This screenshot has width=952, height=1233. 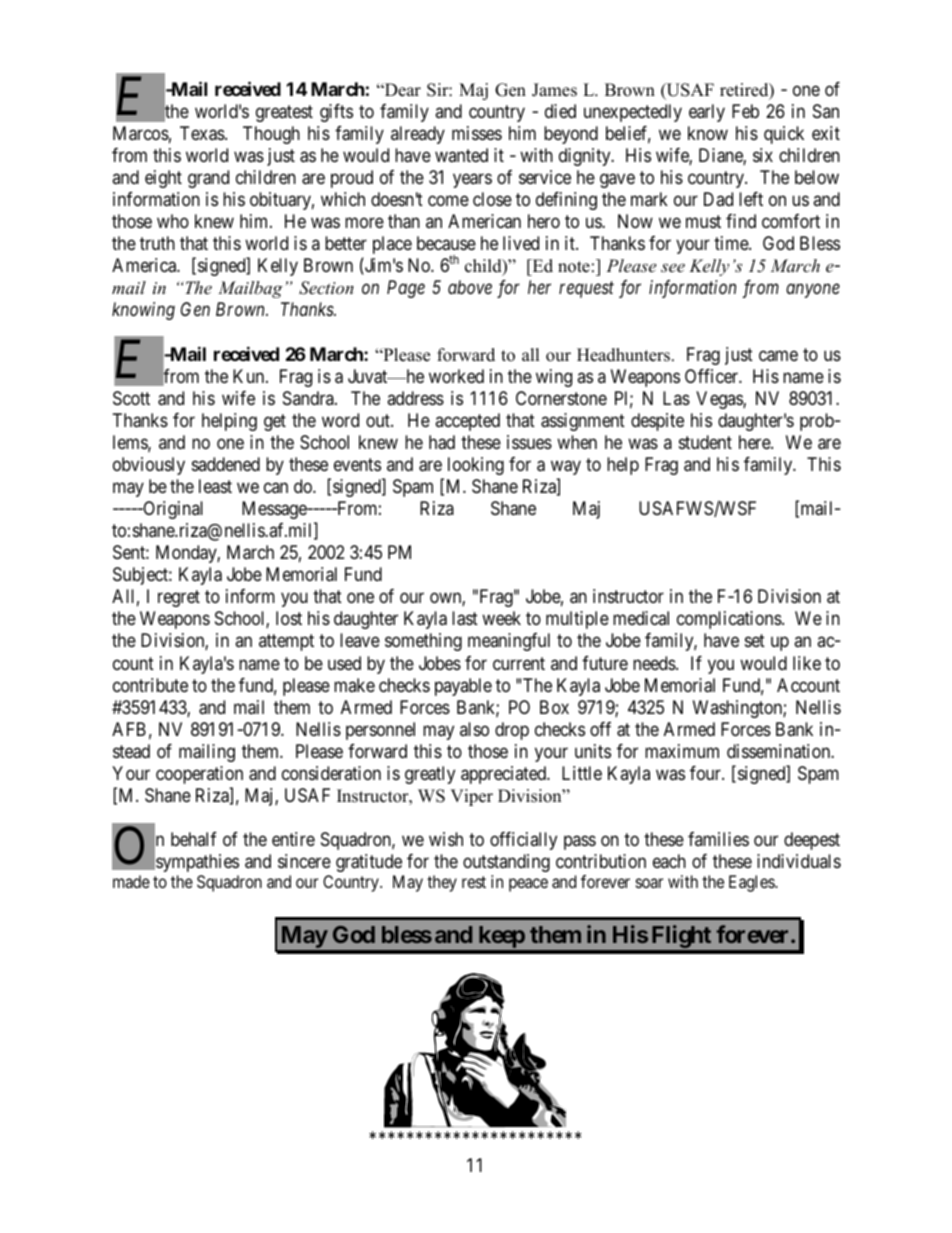 I want to click on Feb, so click(x=745, y=111).
